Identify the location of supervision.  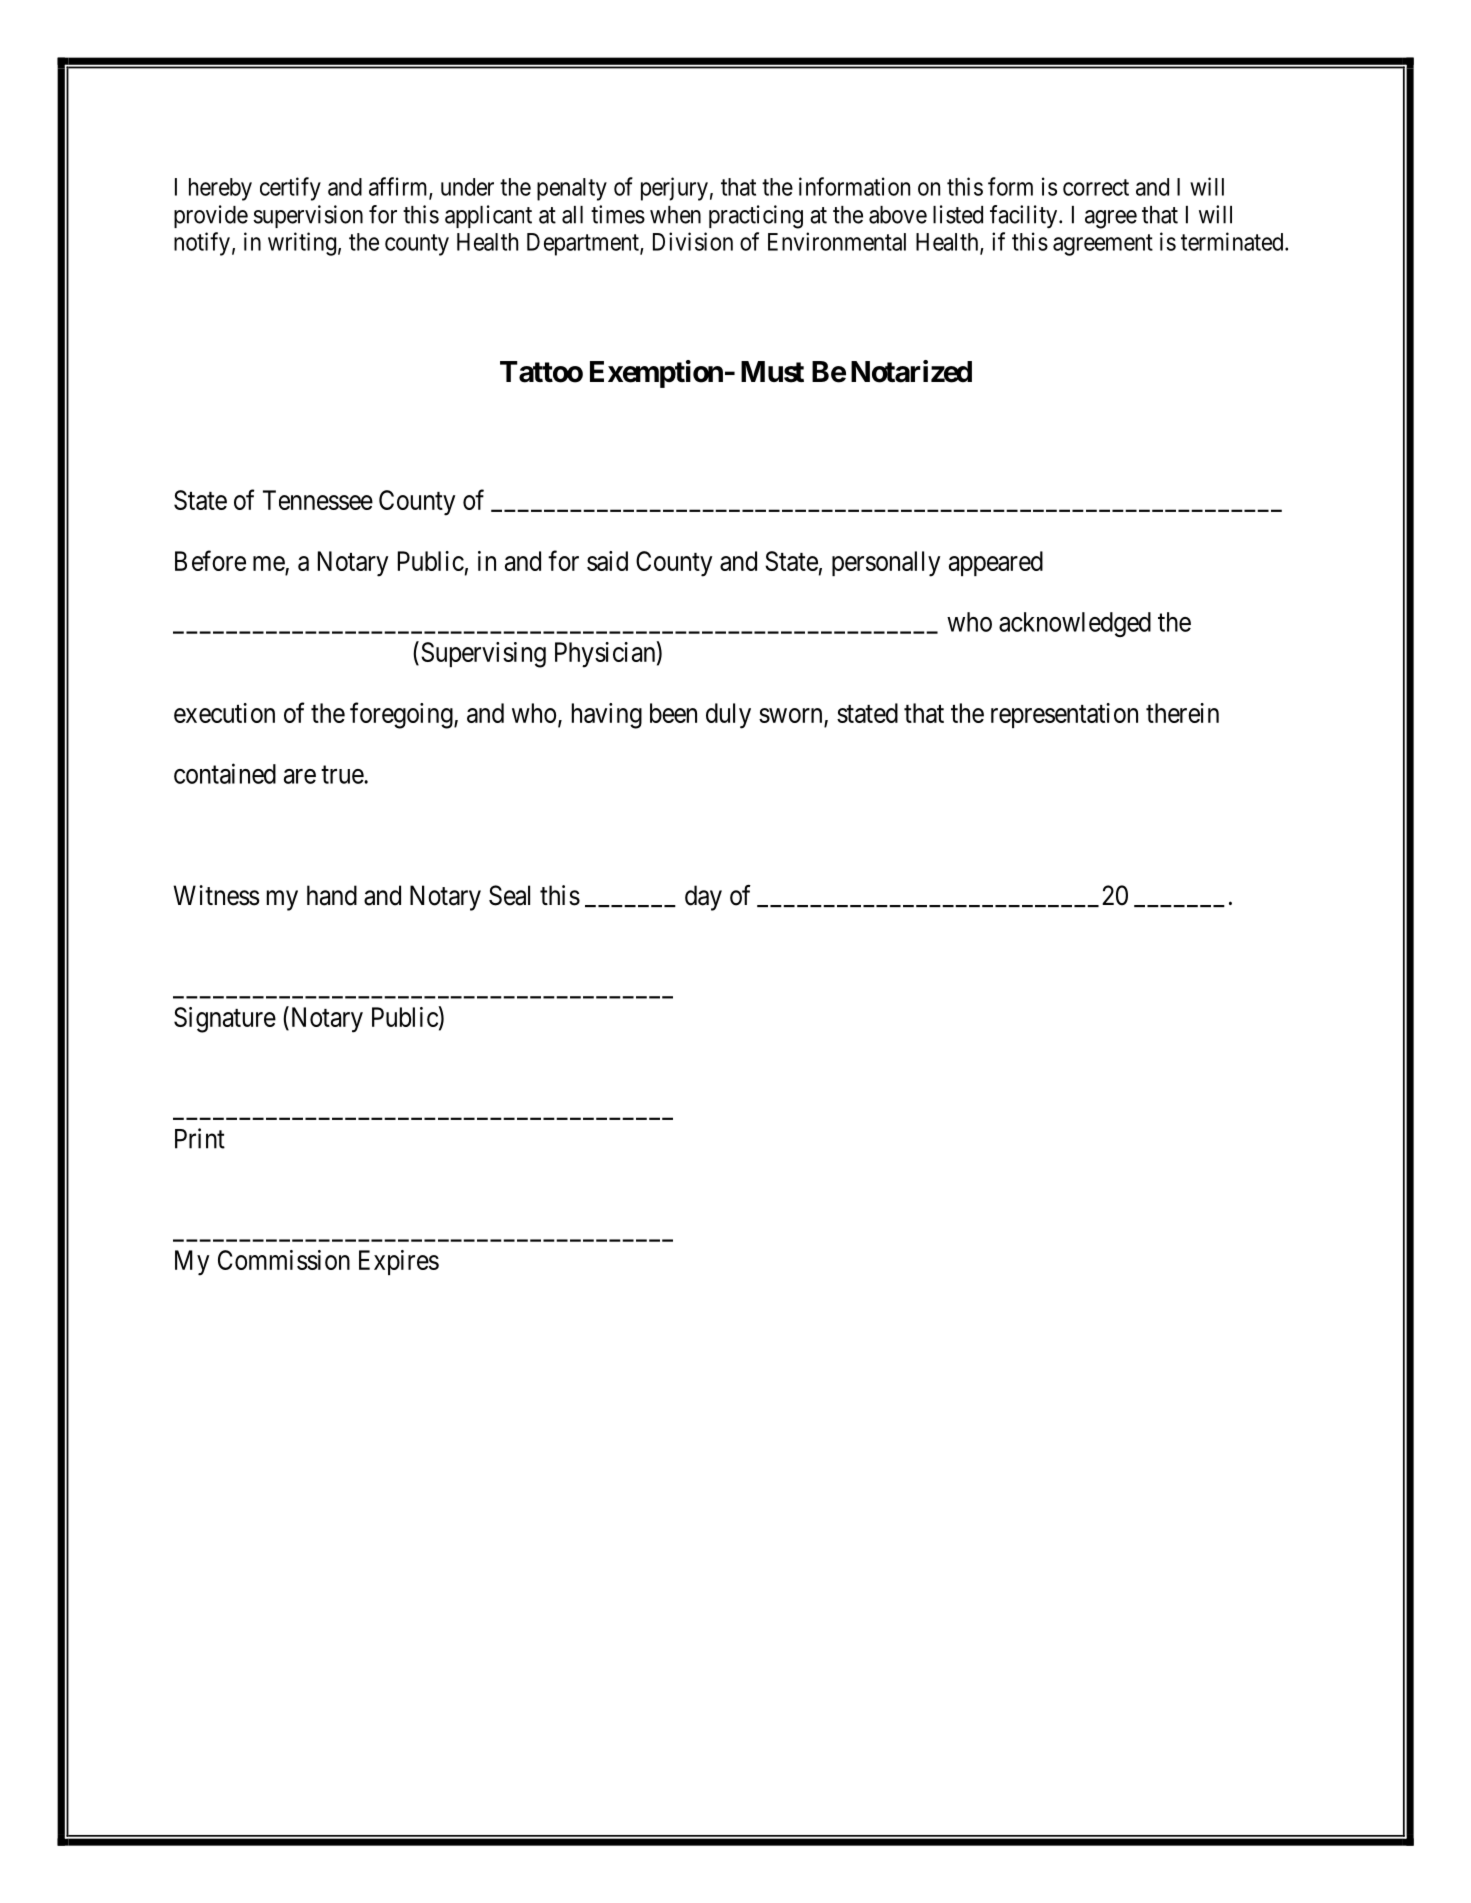
(308, 216).
